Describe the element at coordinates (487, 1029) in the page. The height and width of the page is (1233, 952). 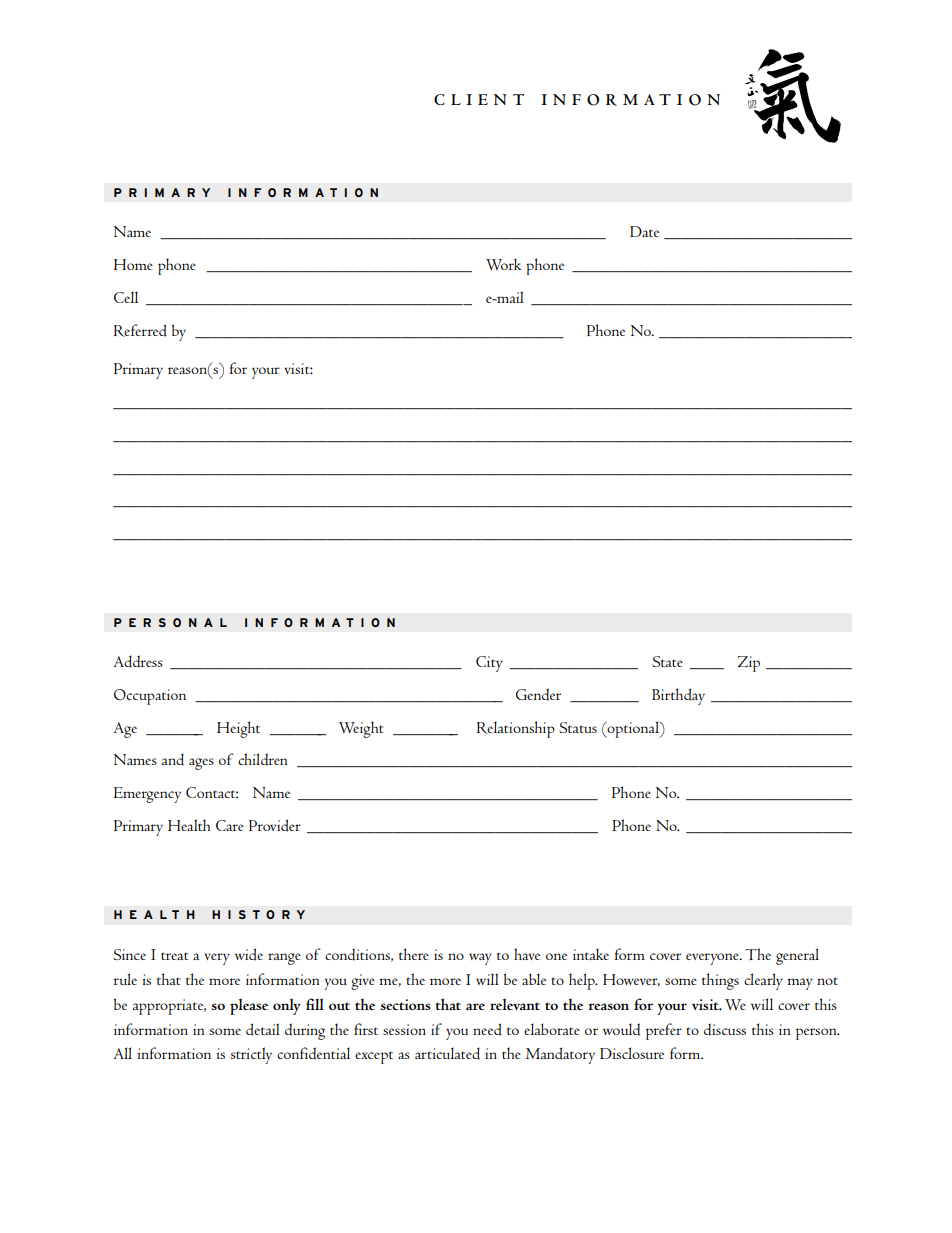
I see `need` at that location.
